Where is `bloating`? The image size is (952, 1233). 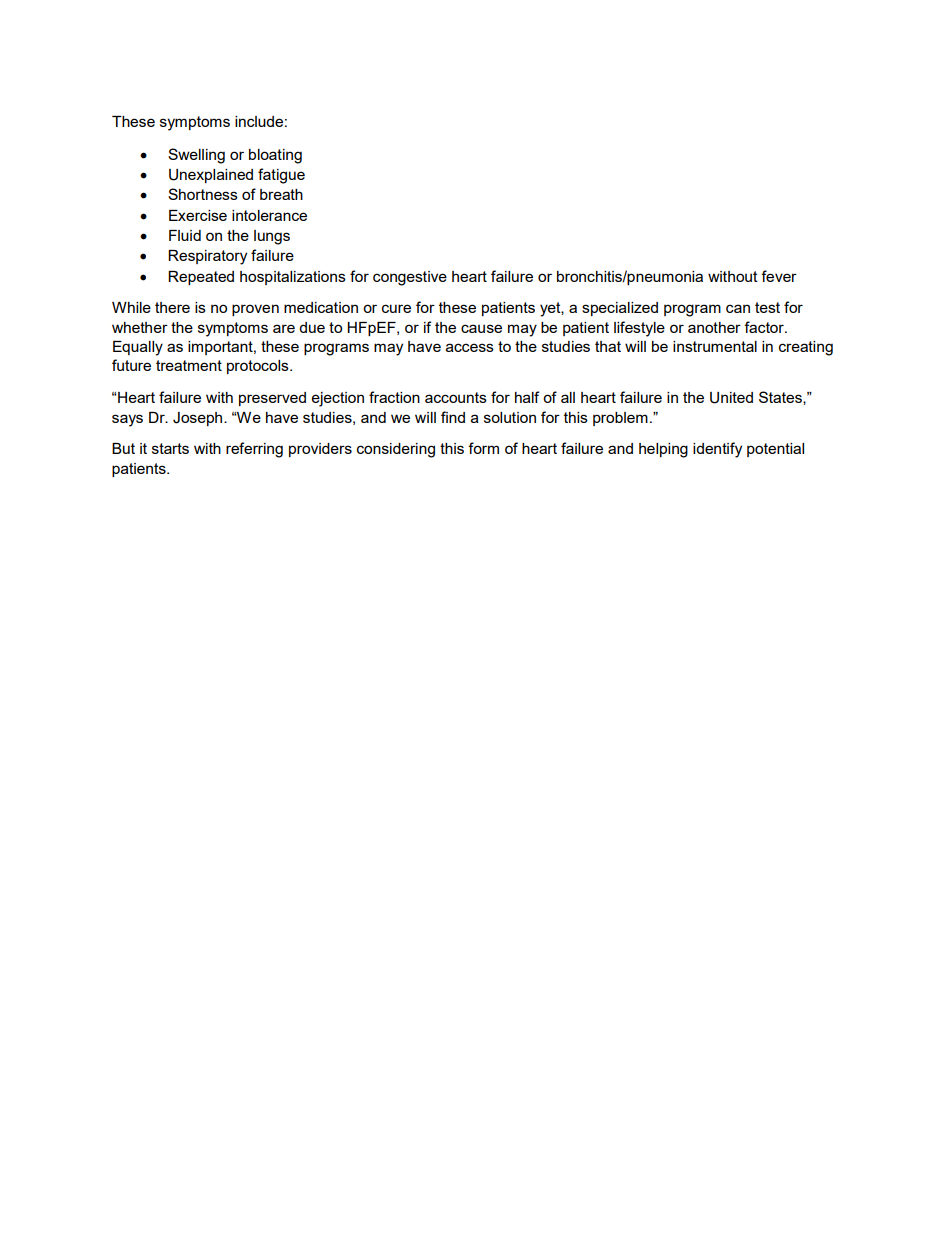
bloating is located at coordinates (275, 156).
